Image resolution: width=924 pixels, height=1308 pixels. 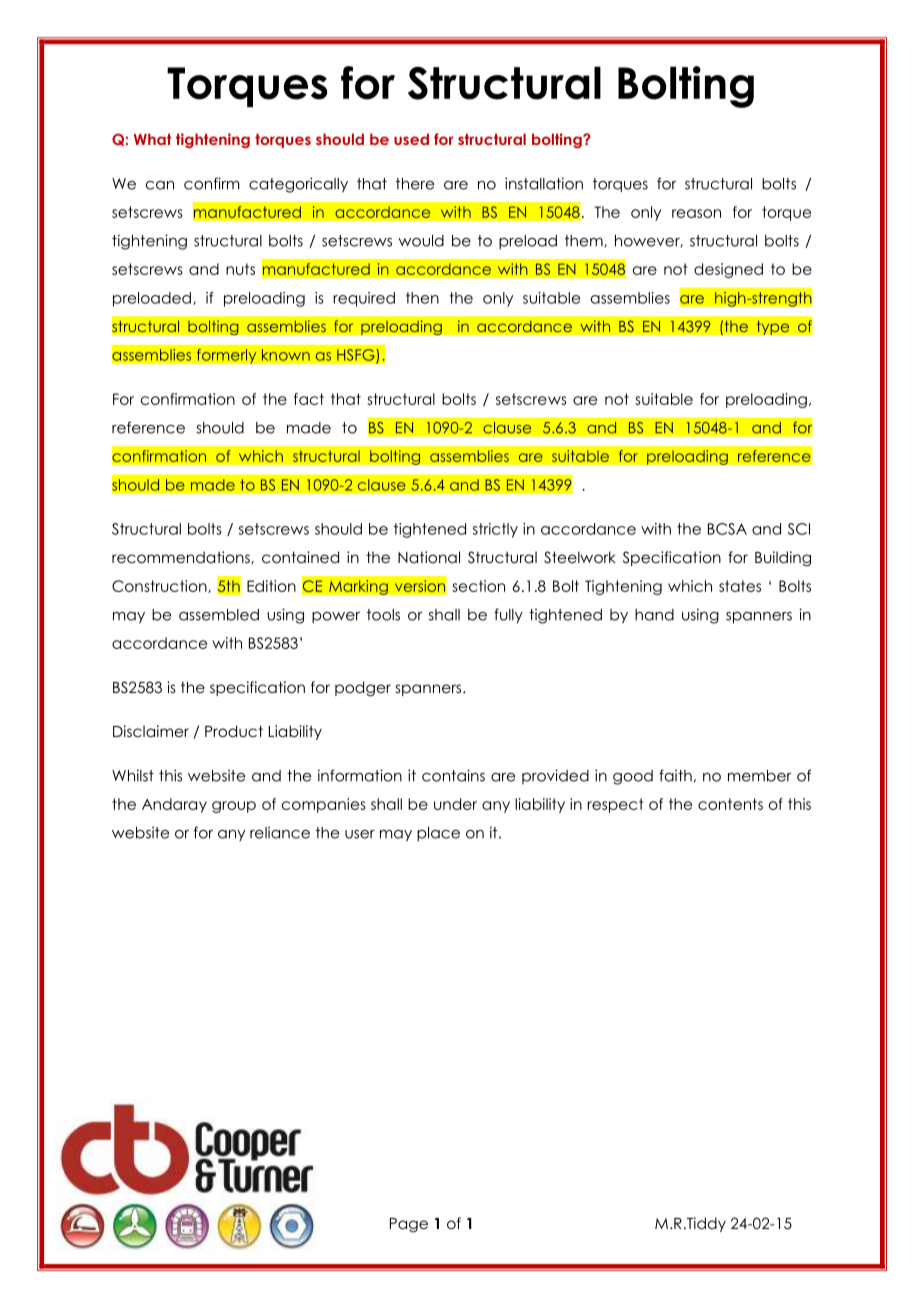 What do you see at coordinates (409, 1225) in the page?
I see `Page` at bounding box center [409, 1225].
